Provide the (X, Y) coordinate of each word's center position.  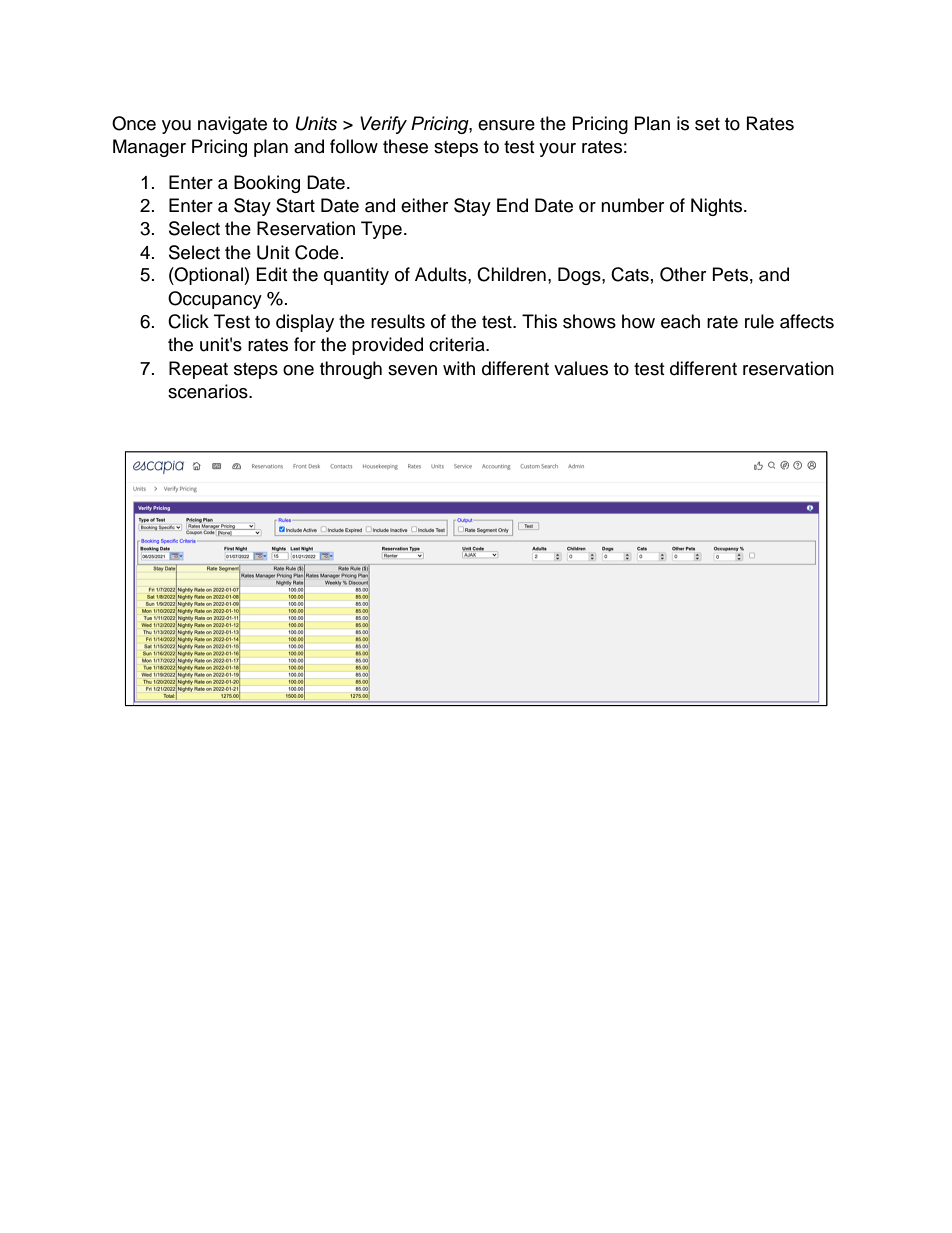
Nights (718, 207)
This (539, 321)
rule (759, 321)
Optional (209, 276)
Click (188, 321)
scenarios (209, 391)
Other (683, 274)
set (707, 124)
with (459, 368)
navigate (232, 125)
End (512, 205)
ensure (506, 125)
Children (511, 274)
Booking (267, 184)
